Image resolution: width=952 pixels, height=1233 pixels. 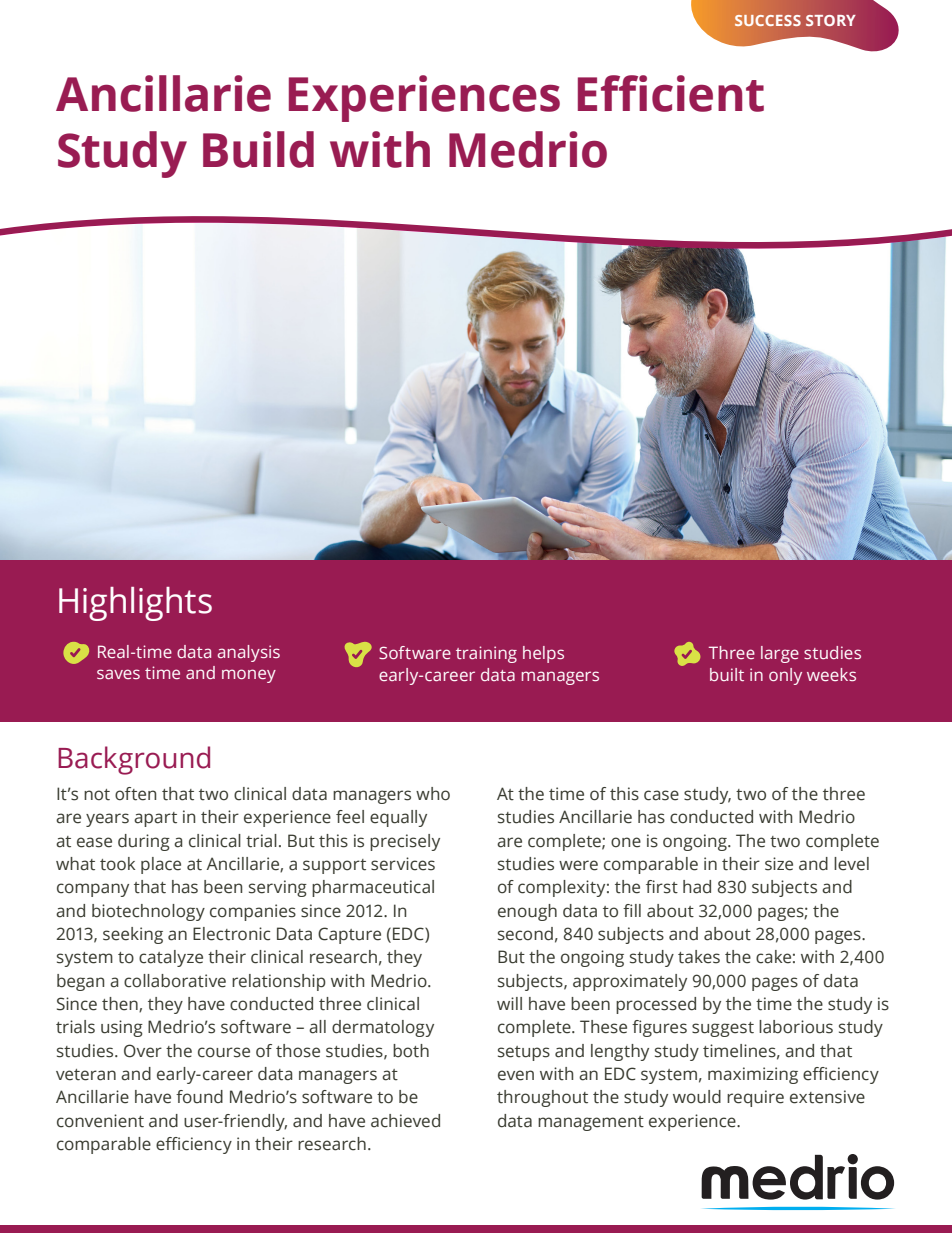 What do you see at coordinates (135, 604) in the image?
I see `Highlights` at bounding box center [135, 604].
